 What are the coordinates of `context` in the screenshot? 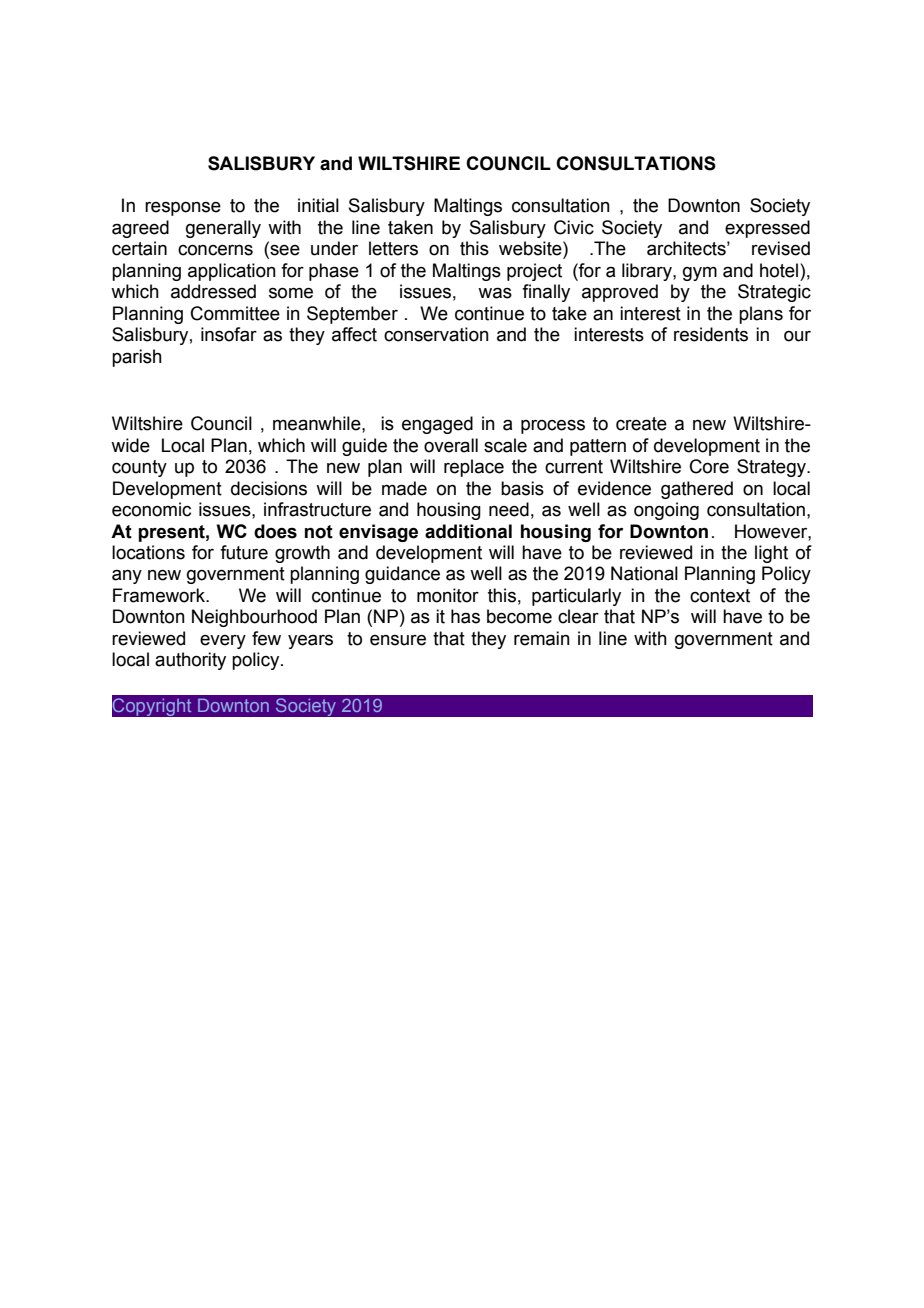 It's located at (720, 596).
